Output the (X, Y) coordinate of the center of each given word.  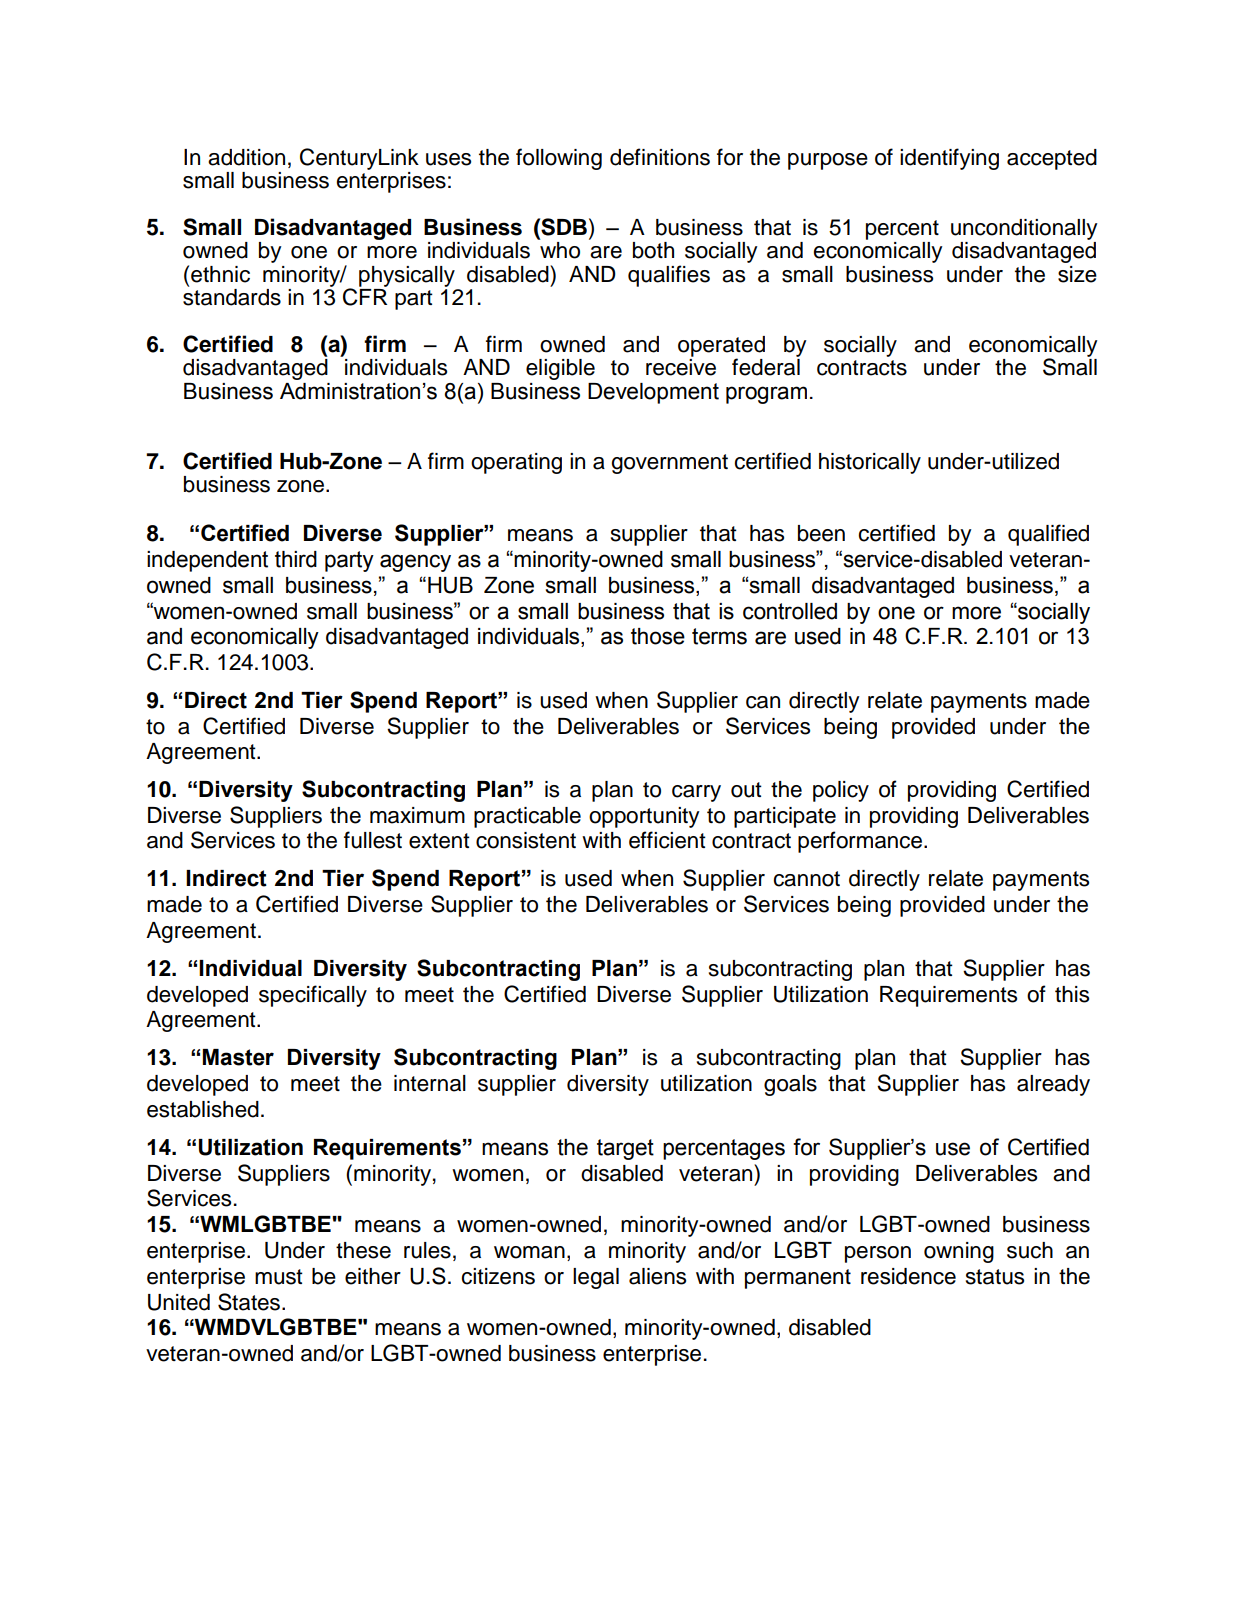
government (669, 464)
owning (959, 1252)
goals (790, 1085)
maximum (417, 815)
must (279, 1277)
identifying (949, 159)
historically (870, 463)
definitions (660, 157)
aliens (657, 1276)
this (1072, 994)
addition (246, 157)
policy (841, 791)
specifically (313, 996)
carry (696, 793)
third (296, 559)
